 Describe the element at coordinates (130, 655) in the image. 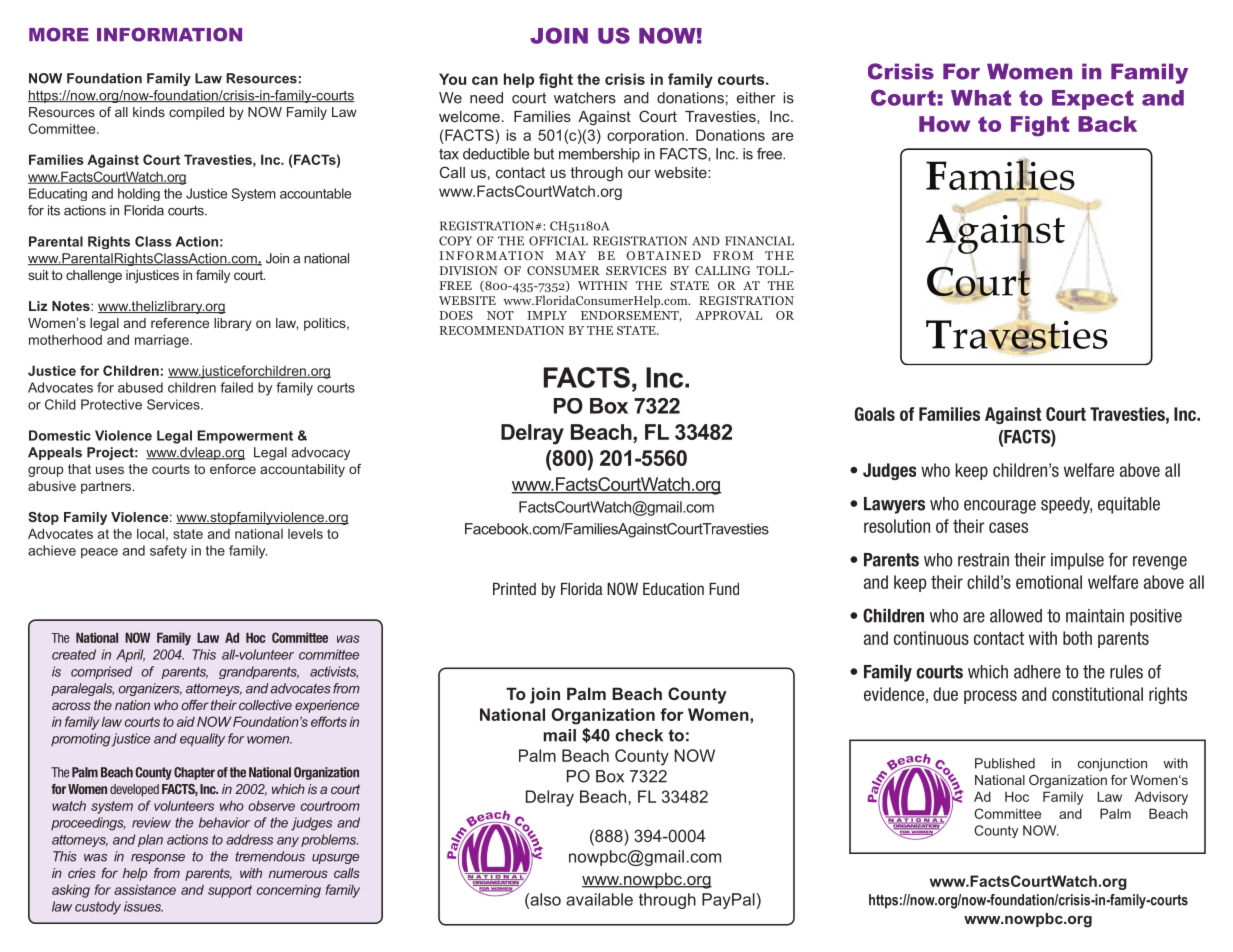

I see `April` at that location.
